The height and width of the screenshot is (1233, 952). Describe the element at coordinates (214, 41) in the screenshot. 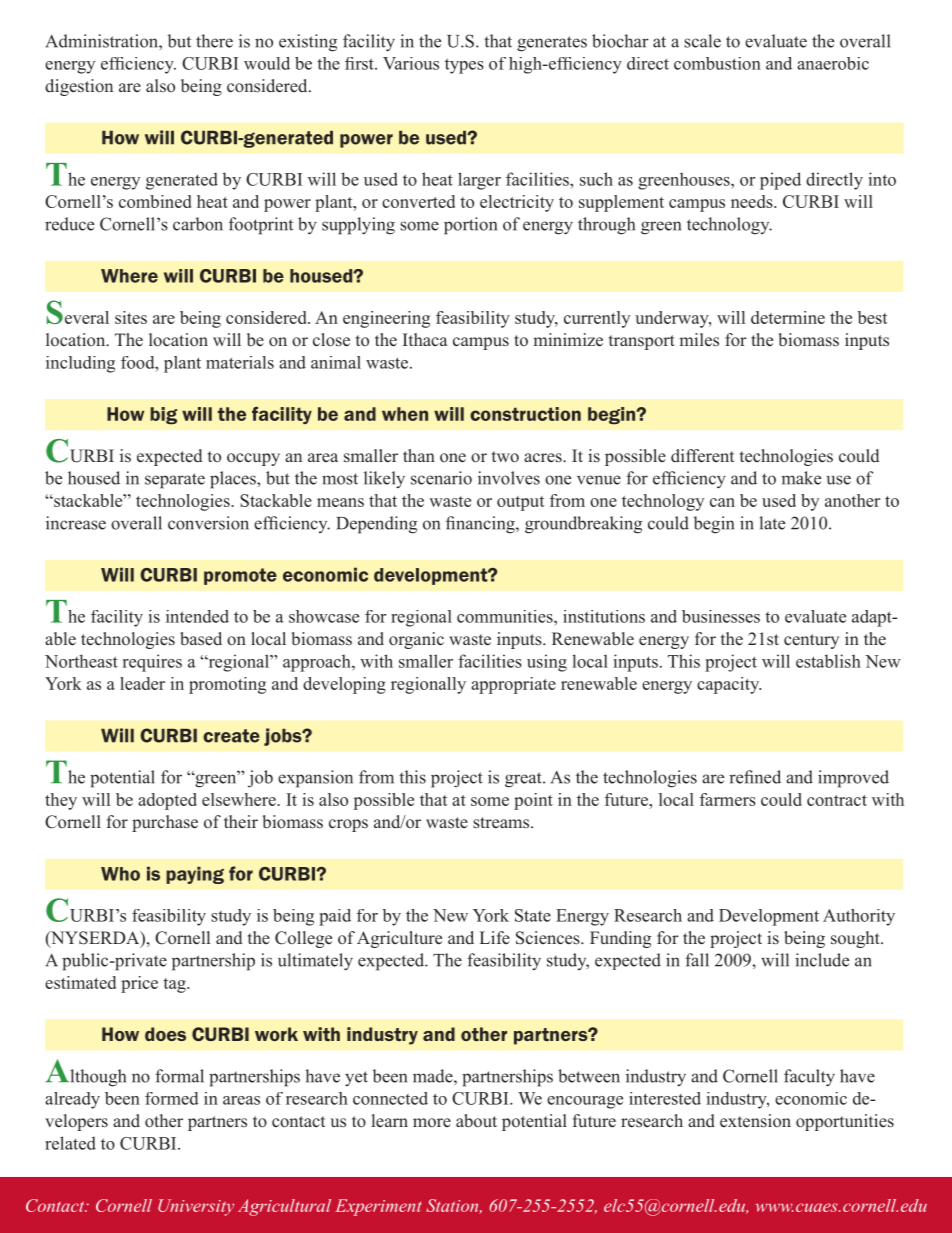

I see `there` at that location.
